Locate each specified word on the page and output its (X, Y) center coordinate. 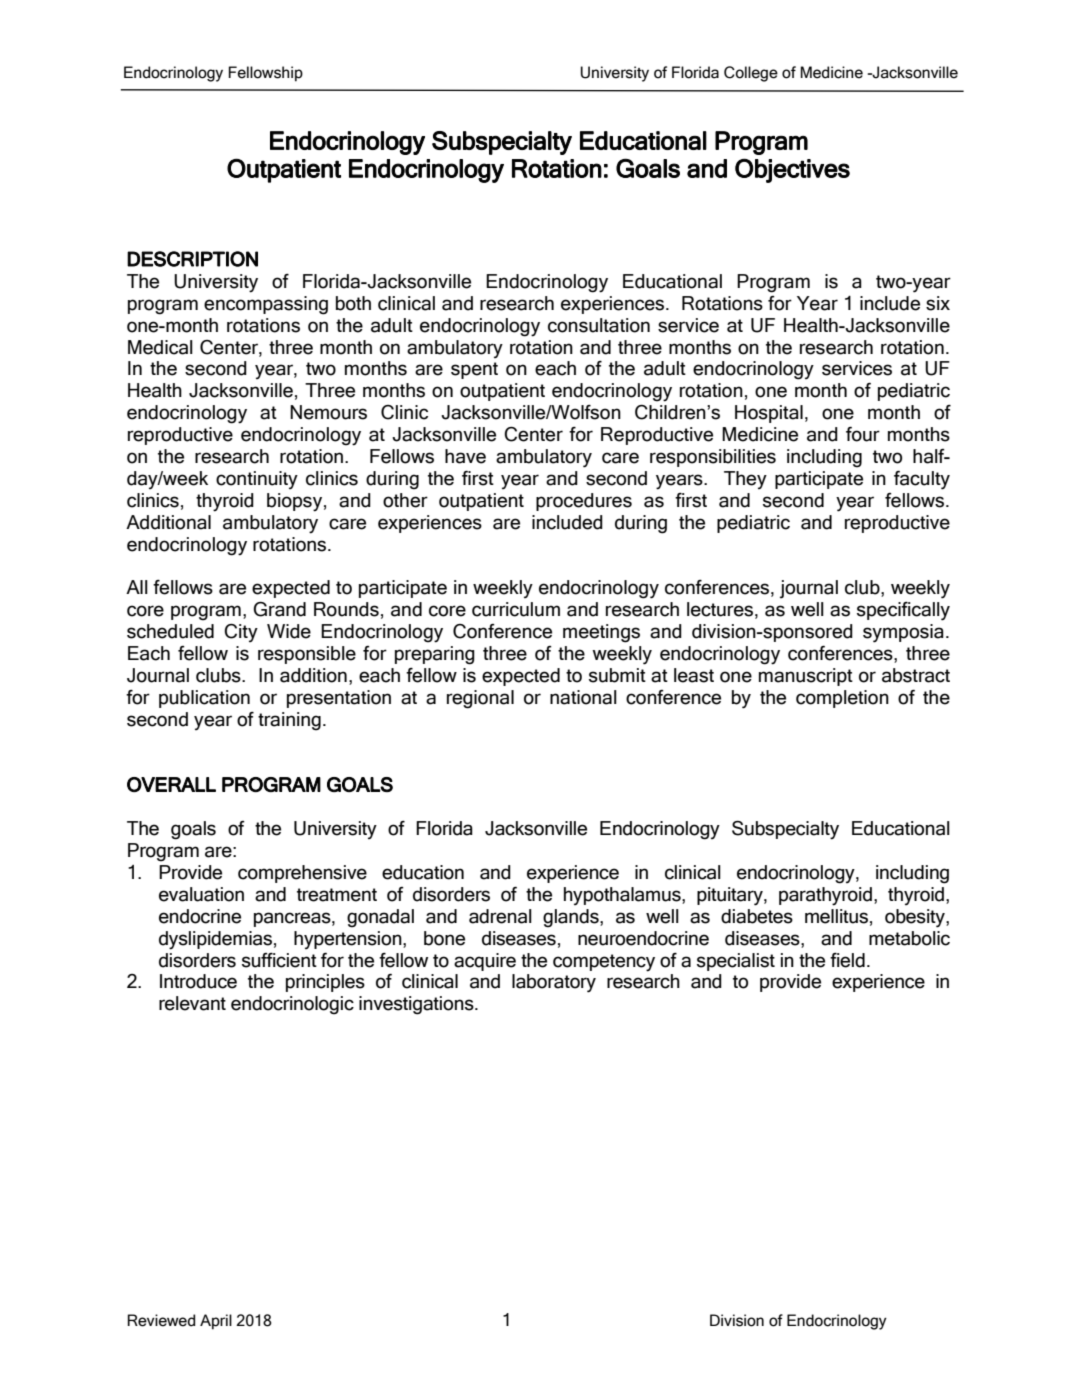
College (751, 74)
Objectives (792, 170)
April (216, 1322)
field (847, 960)
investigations (417, 1005)
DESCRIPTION (192, 259)
